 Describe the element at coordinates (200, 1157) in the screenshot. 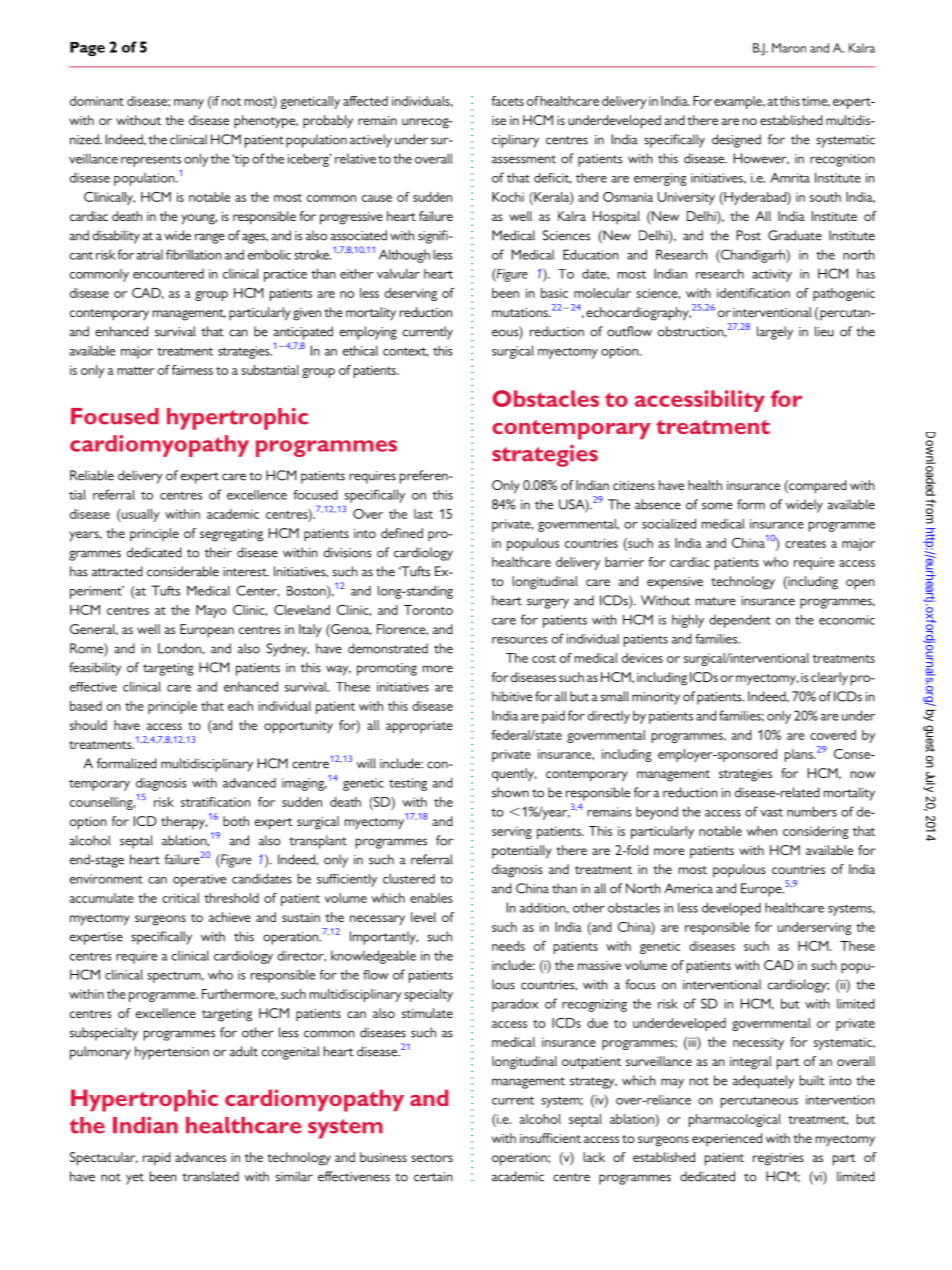

I see `advances` at that location.
